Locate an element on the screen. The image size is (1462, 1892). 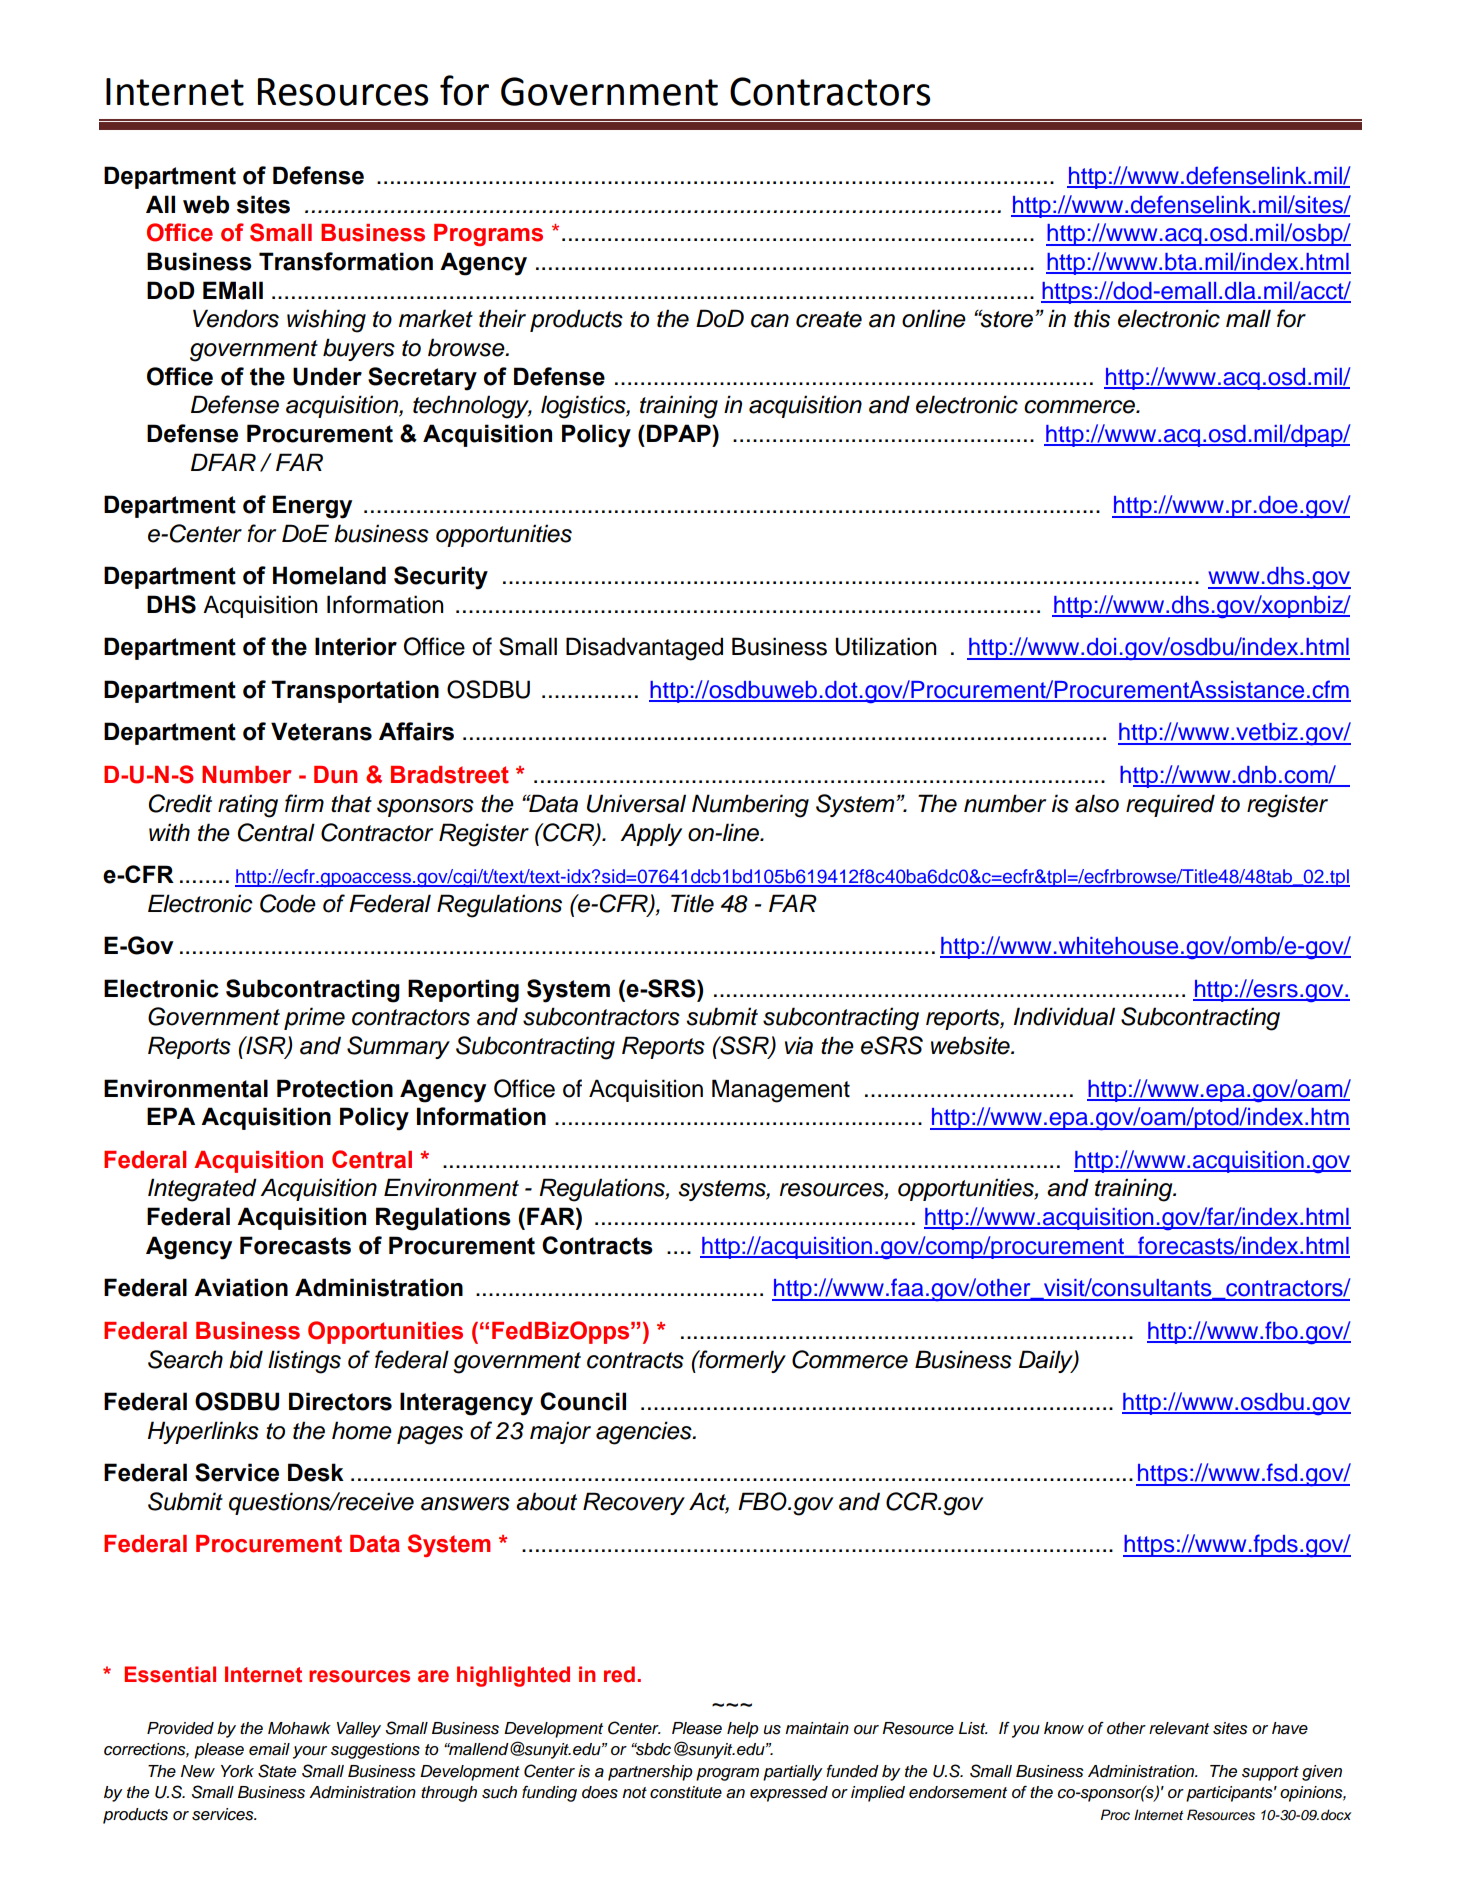
Apply is located at coordinates (651, 834).
